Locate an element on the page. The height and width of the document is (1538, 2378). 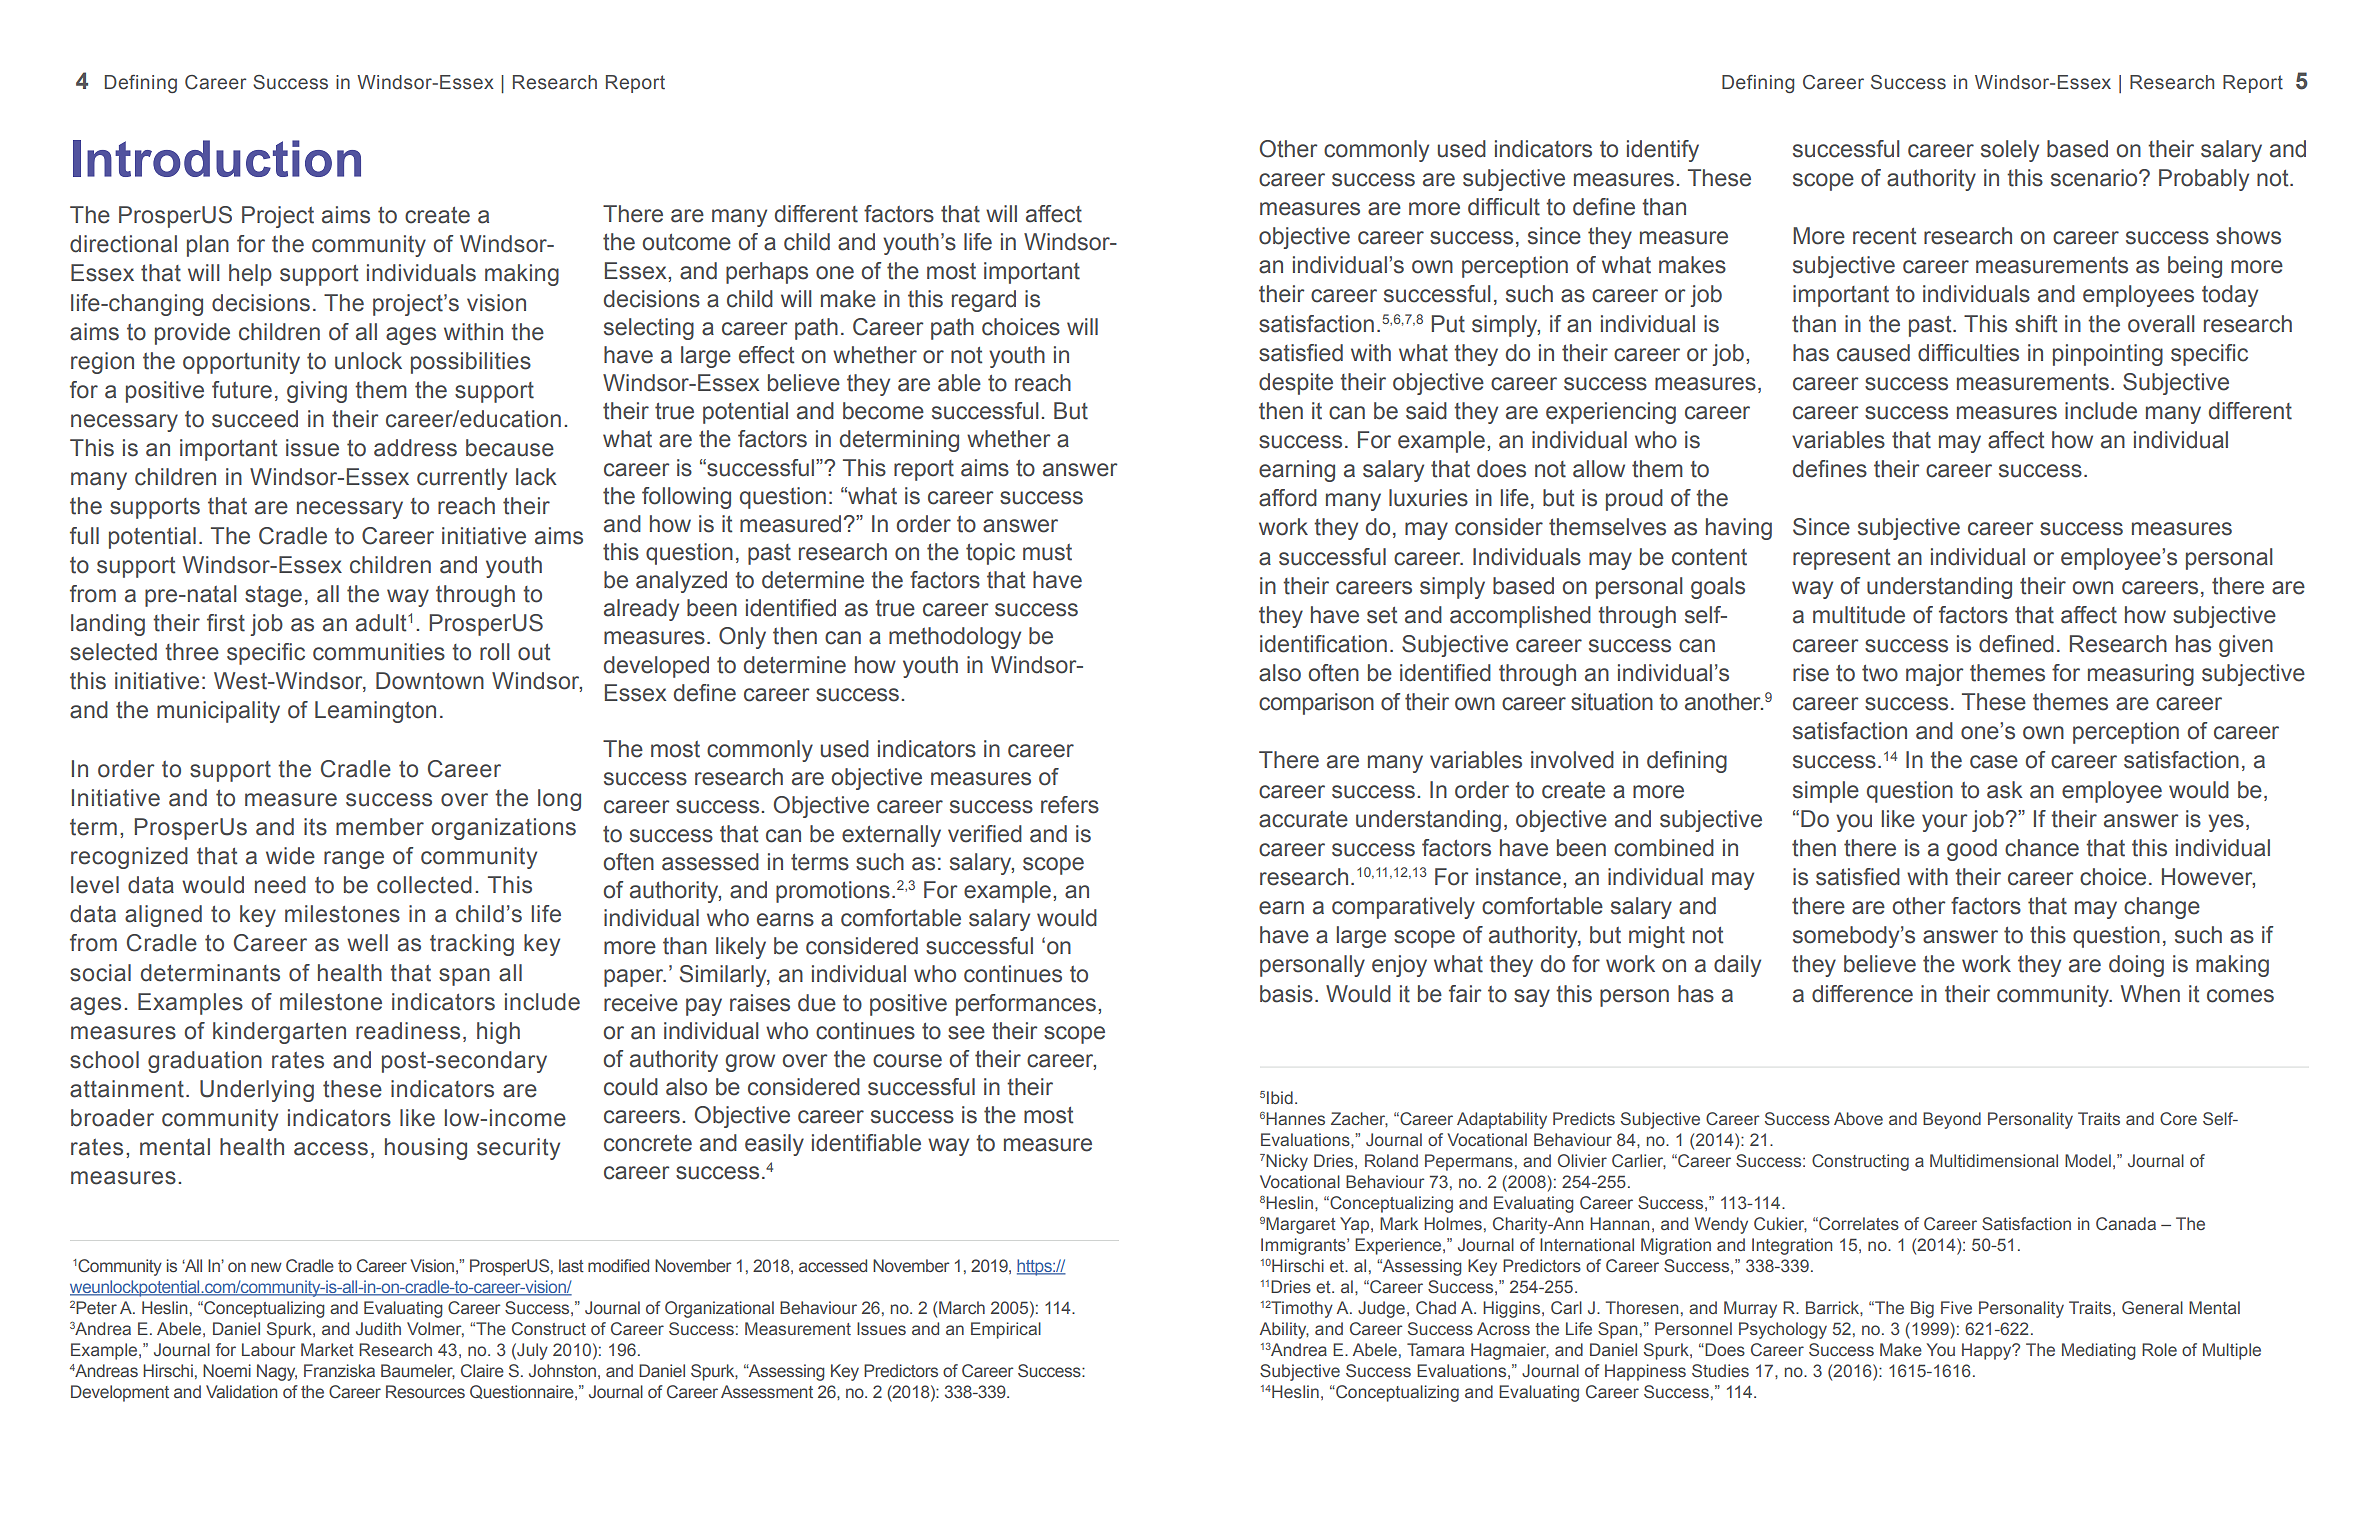
pinpointing is located at coordinates (2108, 355).
